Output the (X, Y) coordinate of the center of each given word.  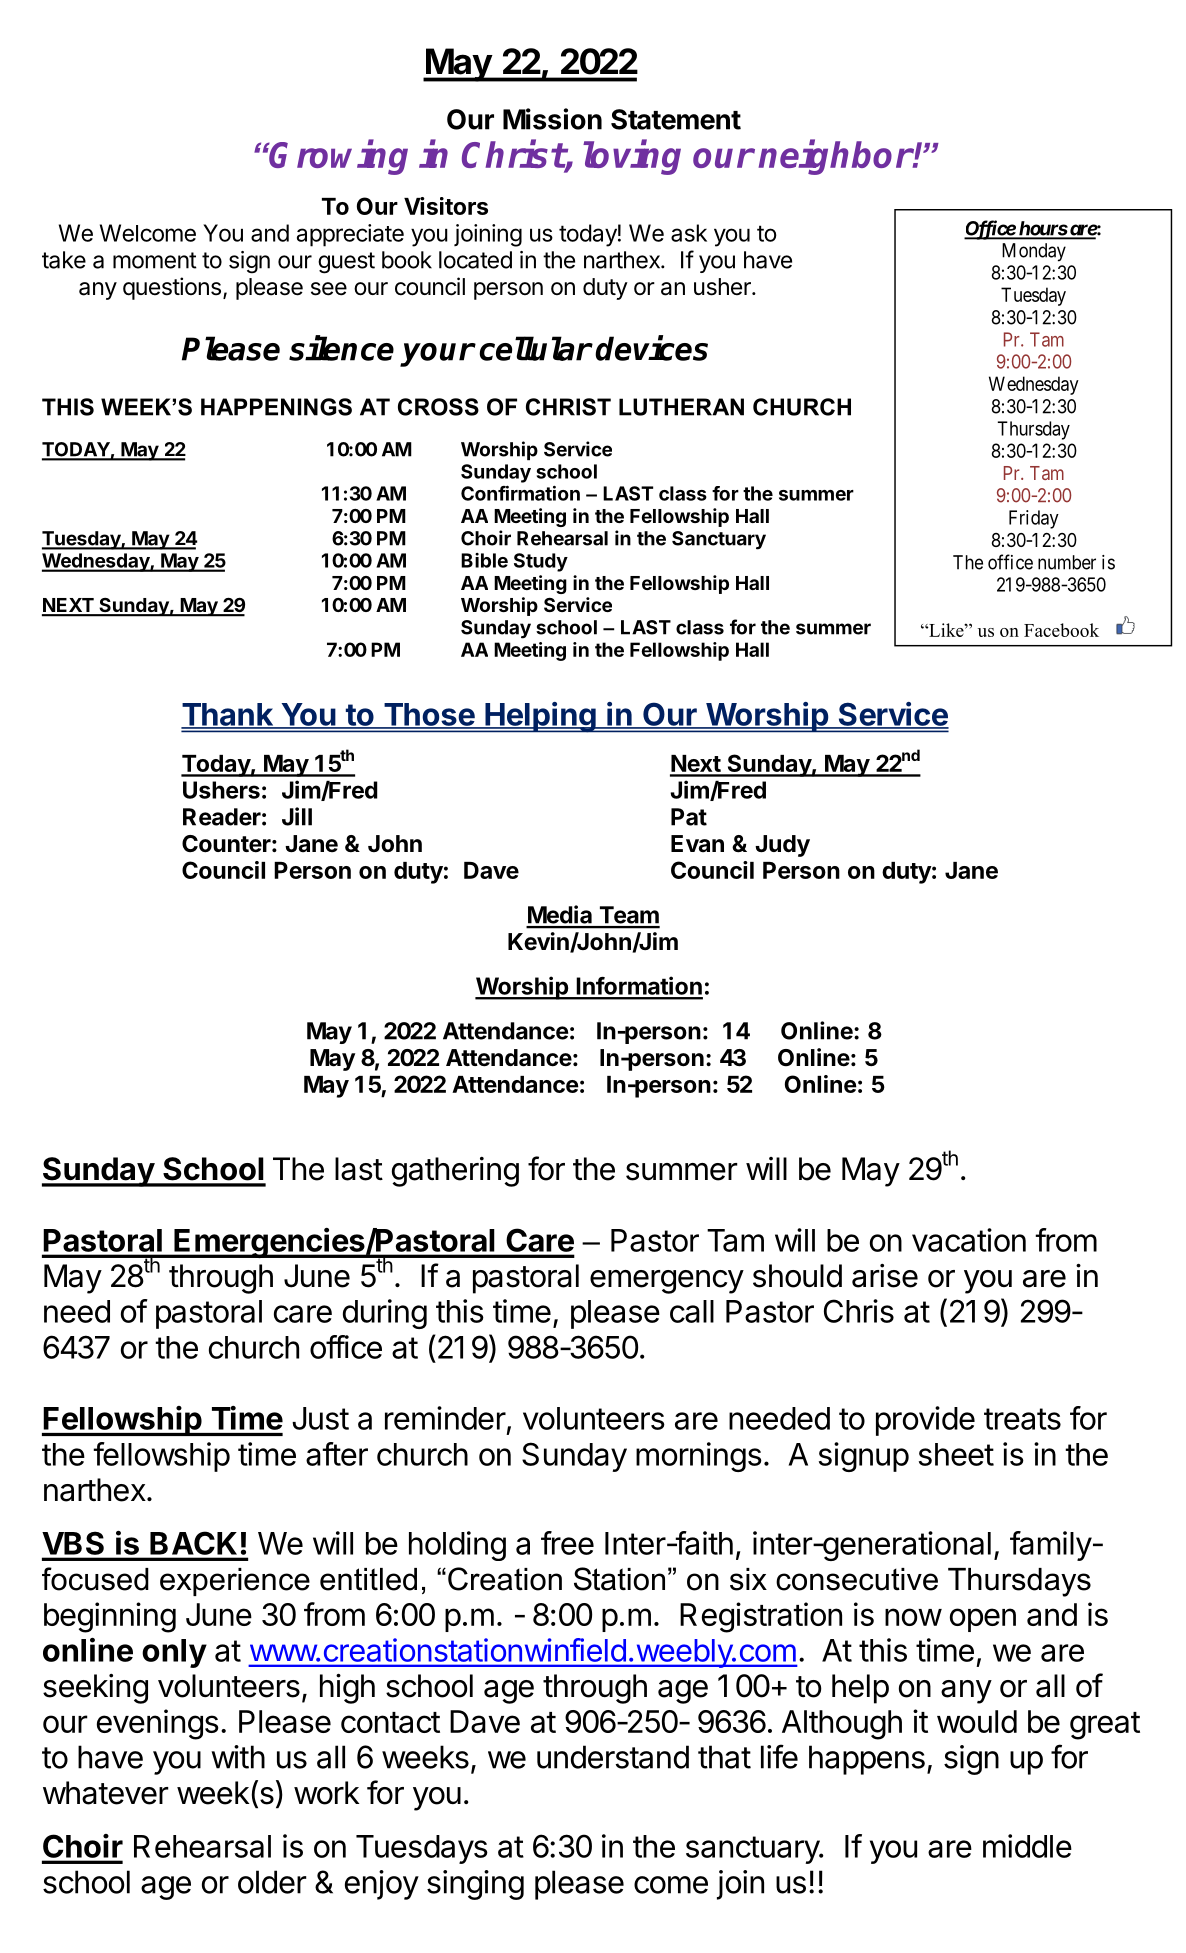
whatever (106, 1793)
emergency (667, 1282)
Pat (689, 817)
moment (155, 260)
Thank (228, 715)
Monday (1034, 252)
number (1067, 562)
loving (632, 157)
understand (613, 1757)
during (385, 1314)
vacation (969, 1240)
